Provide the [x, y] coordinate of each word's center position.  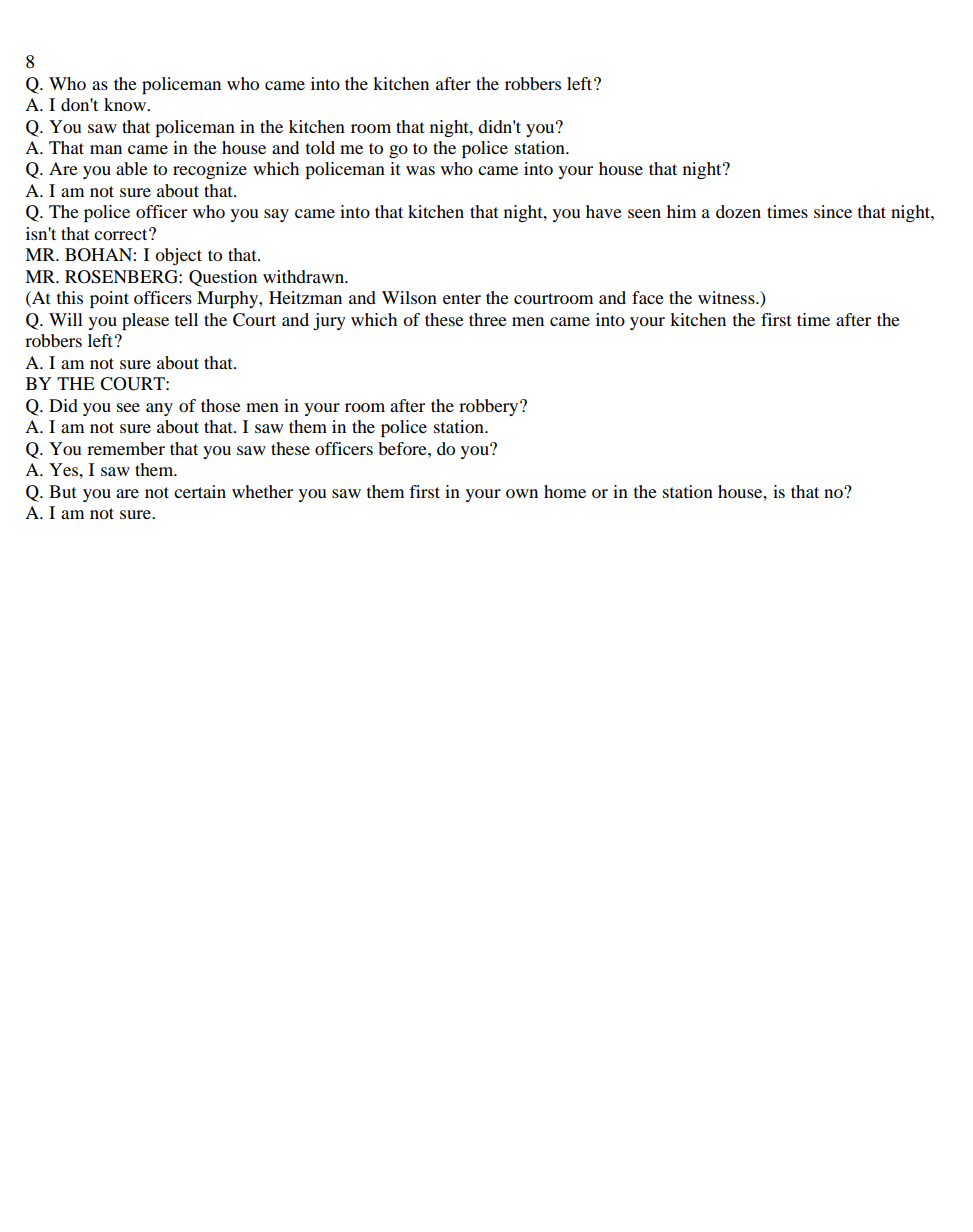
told [320, 147]
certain [200, 491]
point [109, 299]
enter [462, 298]
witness [727, 297]
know [126, 104]
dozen [738, 211]
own [522, 493]
